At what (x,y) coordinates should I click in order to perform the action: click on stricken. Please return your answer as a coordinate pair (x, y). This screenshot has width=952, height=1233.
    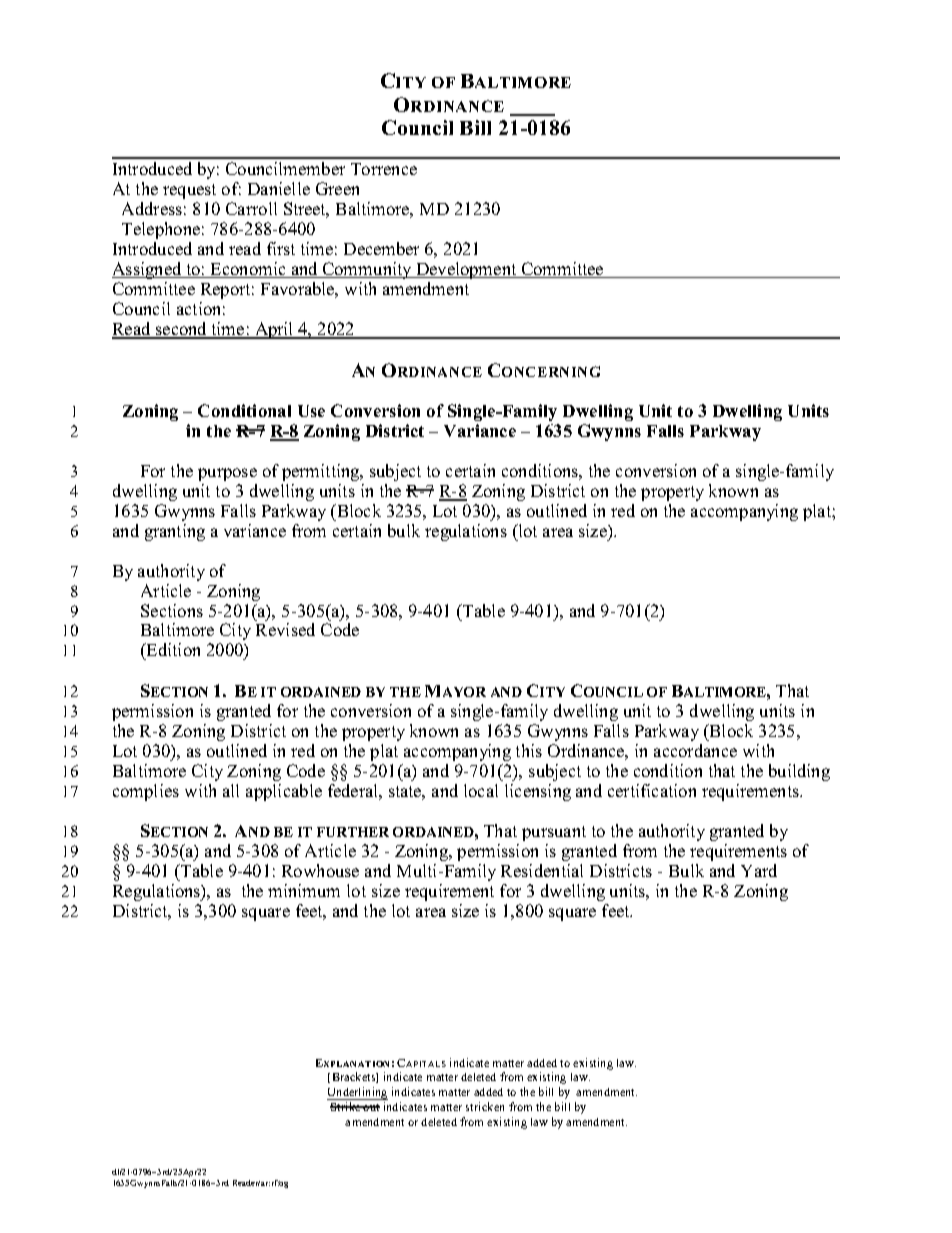
    Looking at the image, I should click on (485, 1106).
